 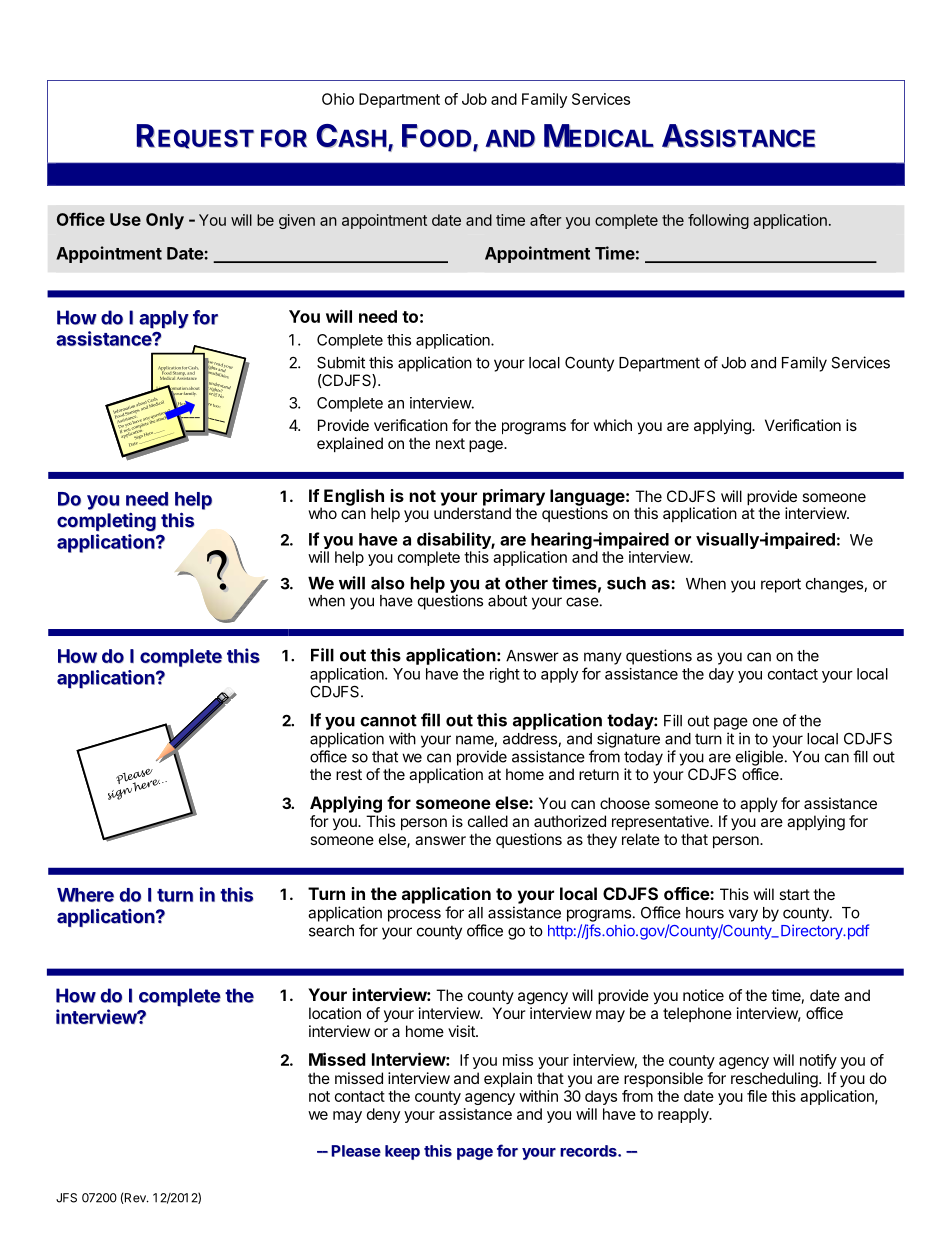 I want to click on Only, so click(x=165, y=221).
